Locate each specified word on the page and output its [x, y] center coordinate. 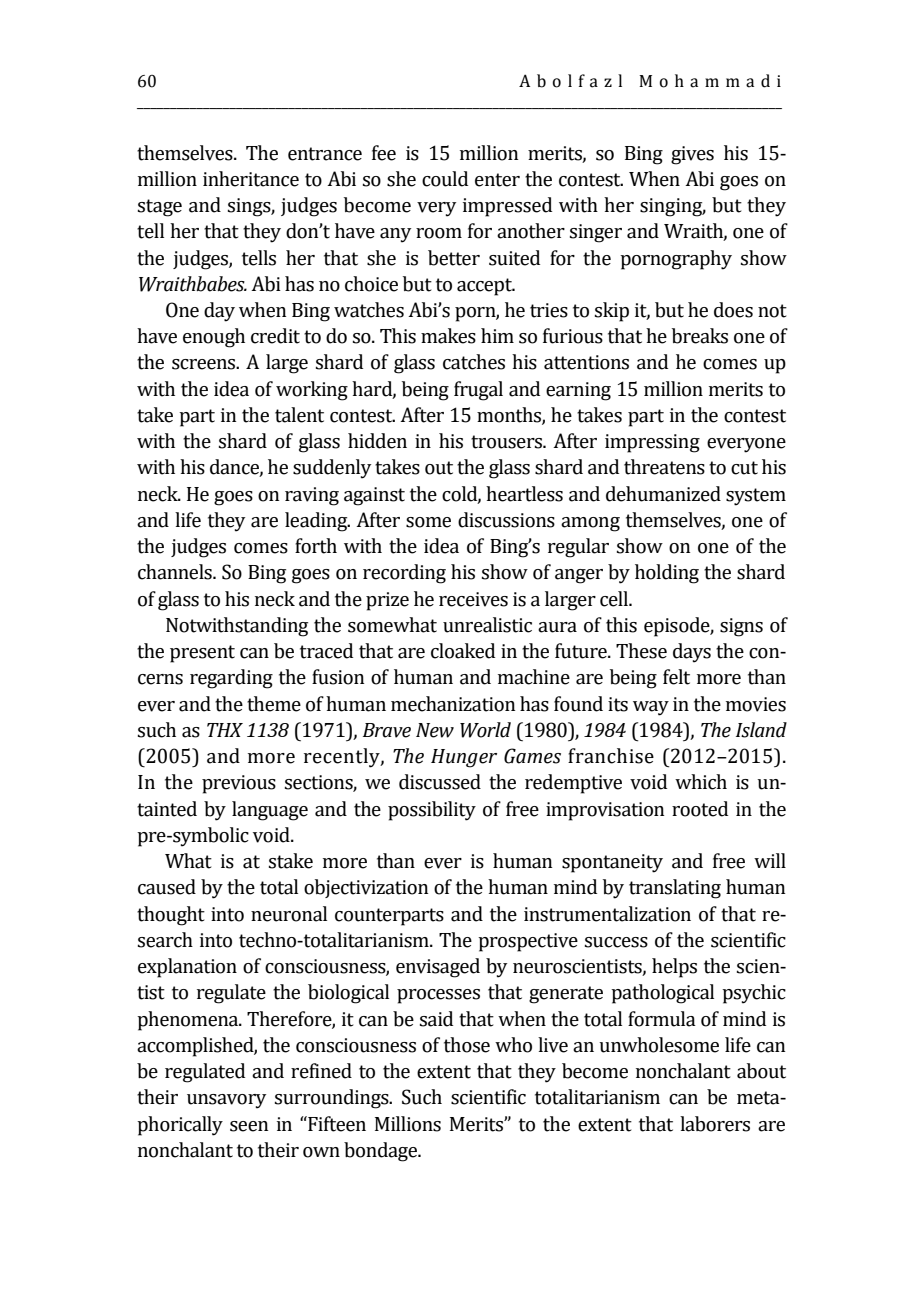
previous [239, 784]
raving [312, 496]
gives [692, 155]
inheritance [251, 179]
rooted [700, 809]
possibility [432, 811]
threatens [664, 467]
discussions [506, 520]
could [445, 179]
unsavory [226, 1101]
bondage [381, 1152]
